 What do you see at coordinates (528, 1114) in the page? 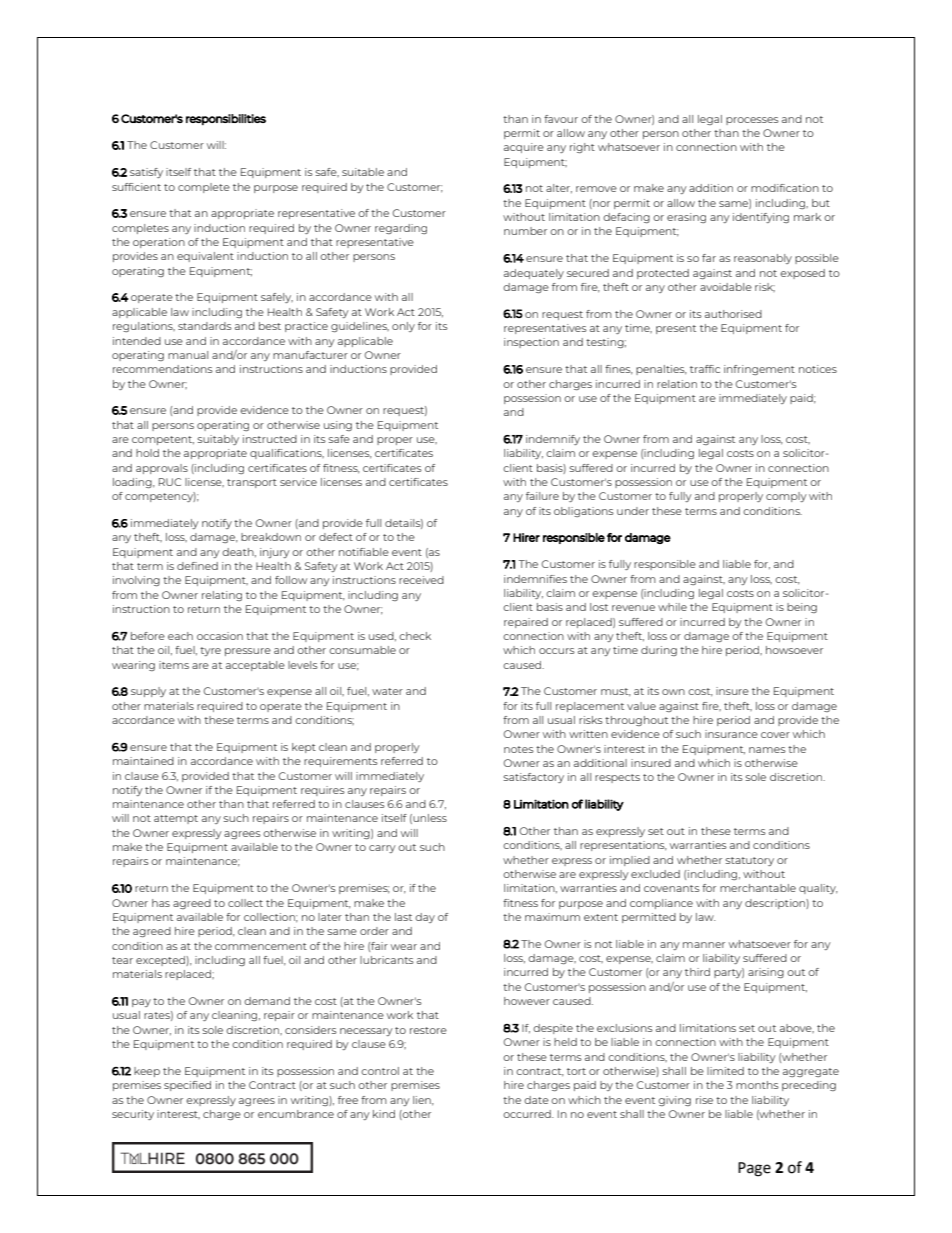
I see `occurred` at bounding box center [528, 1114].
